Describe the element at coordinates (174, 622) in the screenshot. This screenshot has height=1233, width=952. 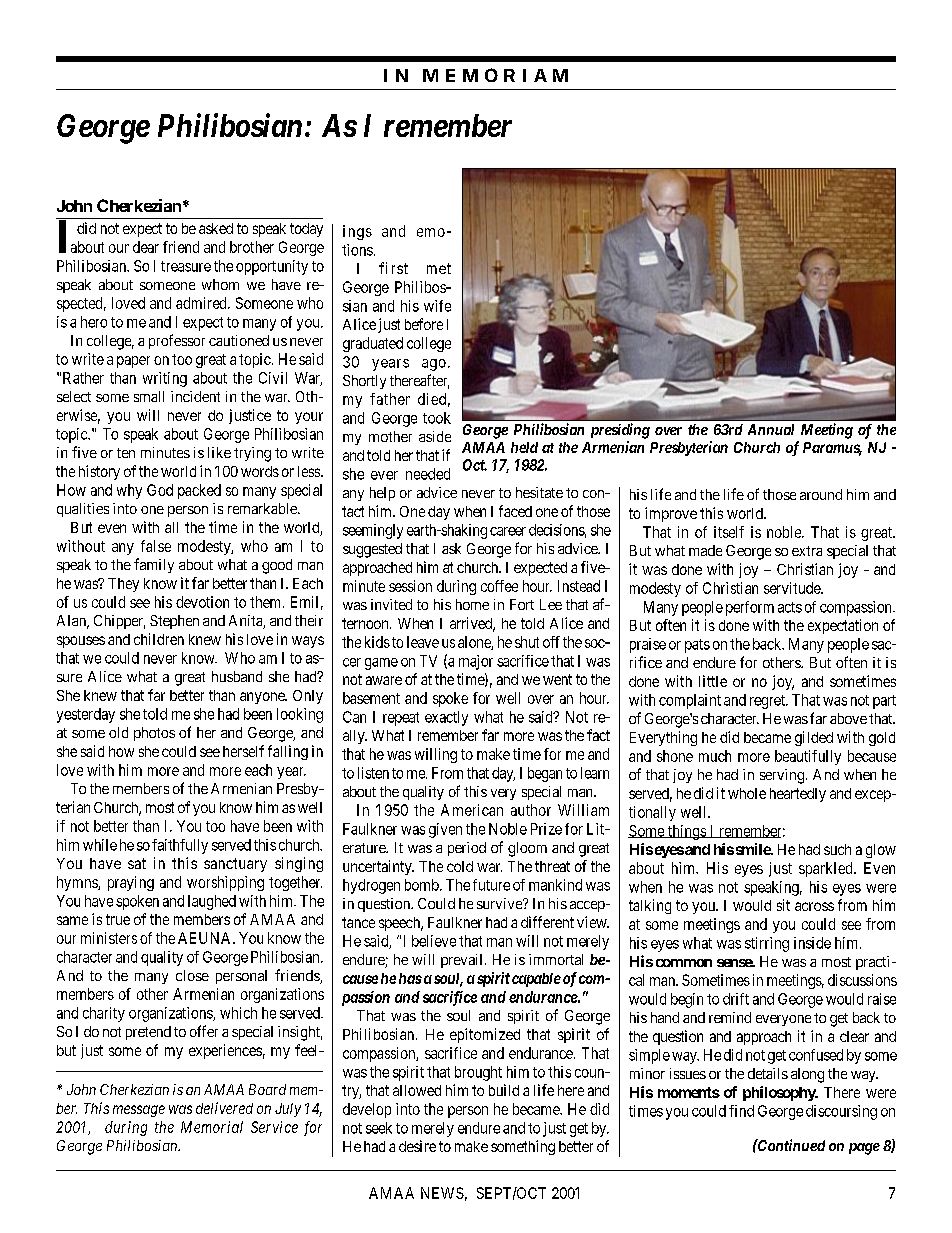
I see `Stephen` at that location.
